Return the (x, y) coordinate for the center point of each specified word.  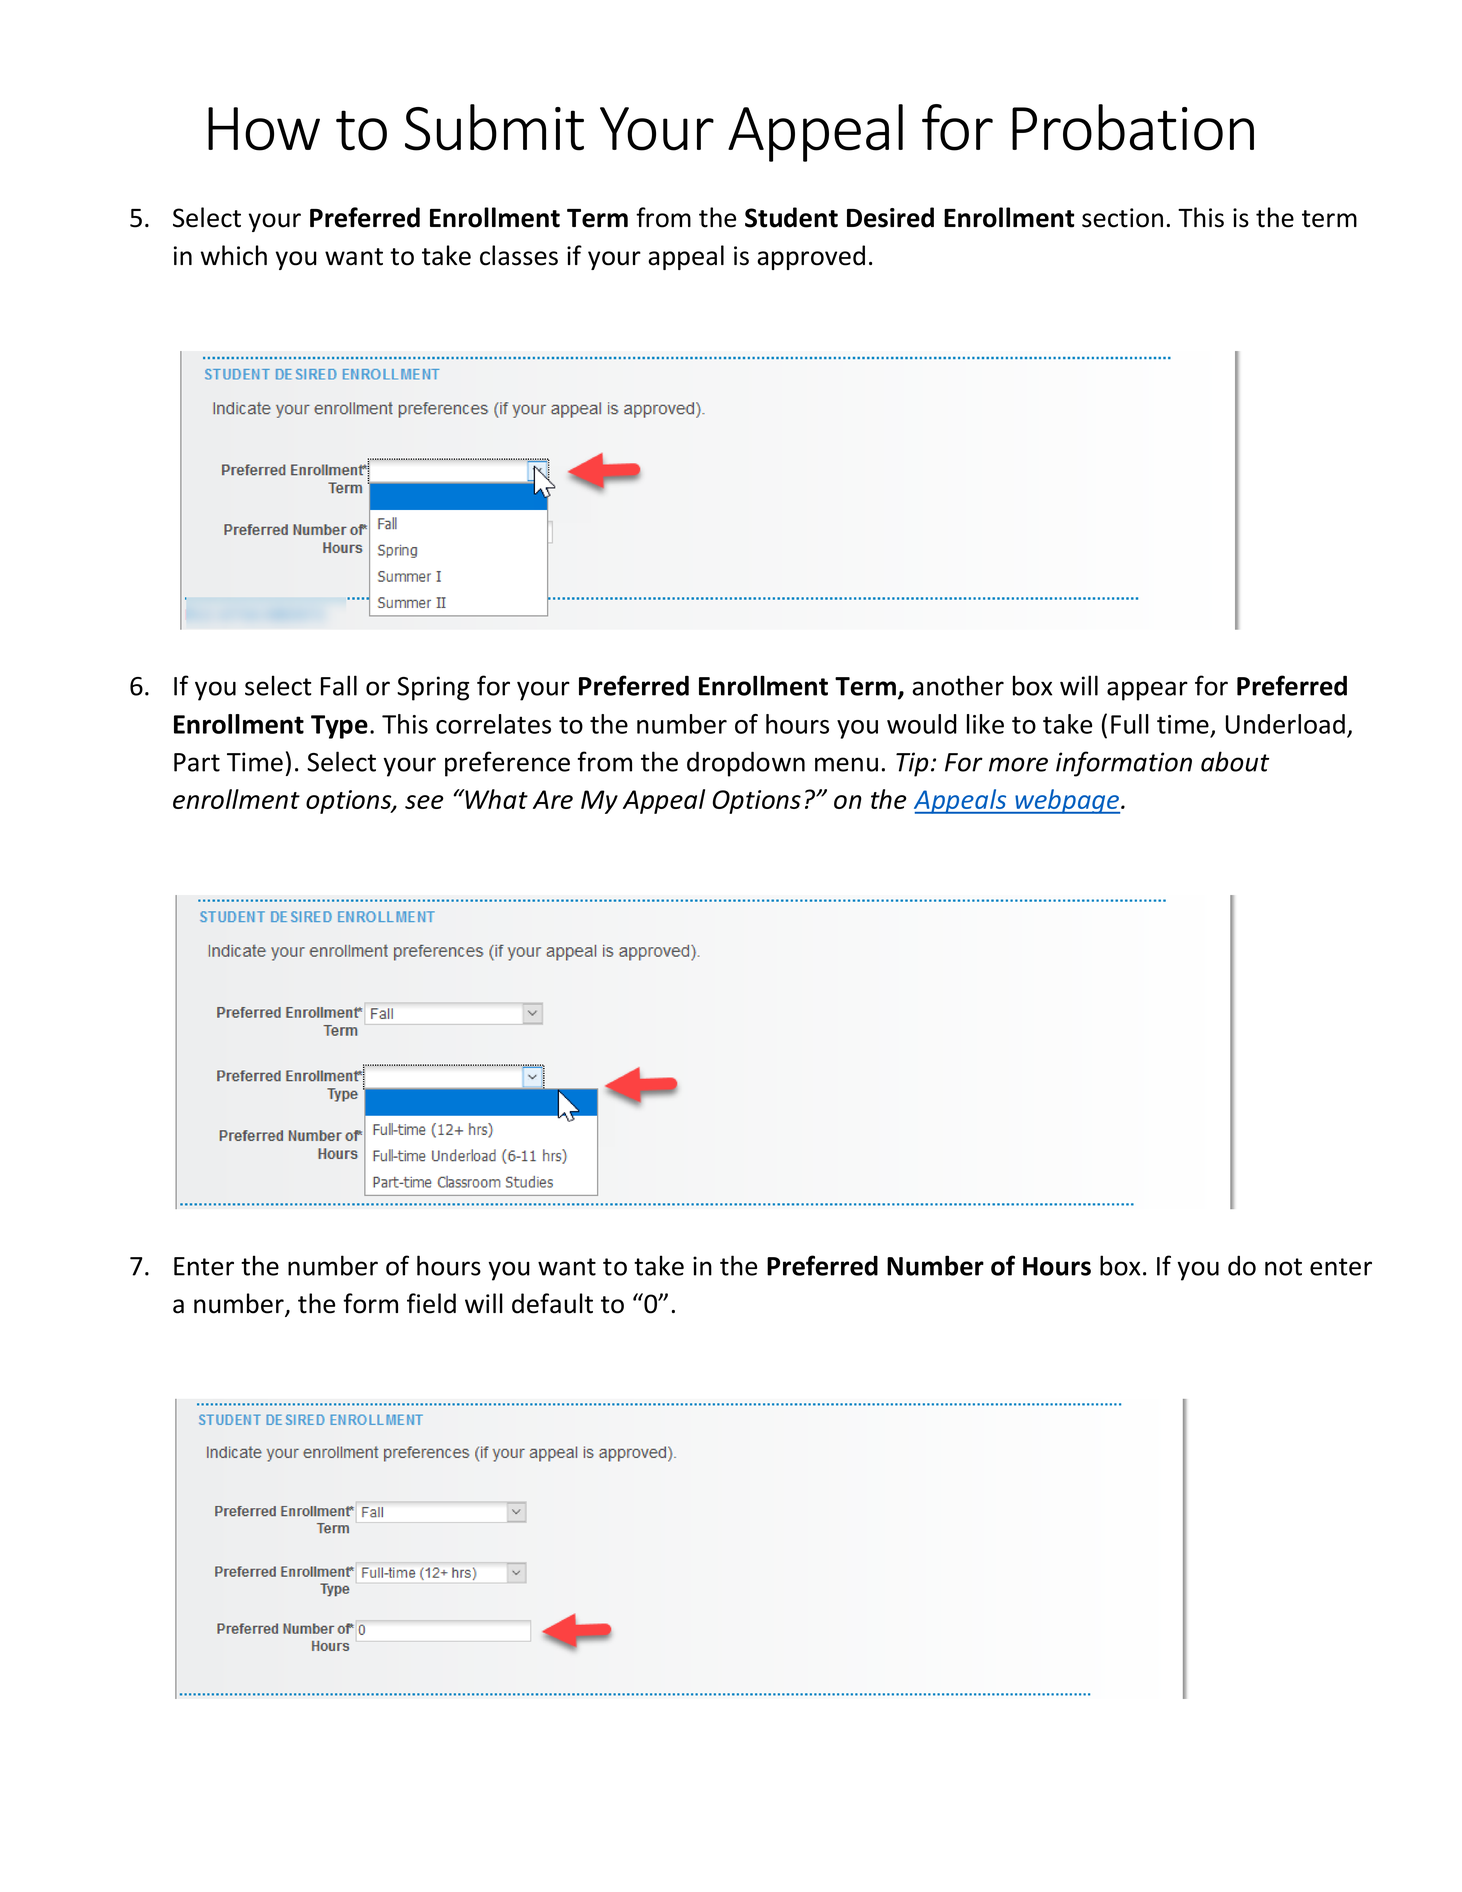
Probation (1133, 127)
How (264, 129)
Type (339, 727)
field (431, 1303)
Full (1130, 724)
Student (791, 217)
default (552, 1303)
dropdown (746, 764)
